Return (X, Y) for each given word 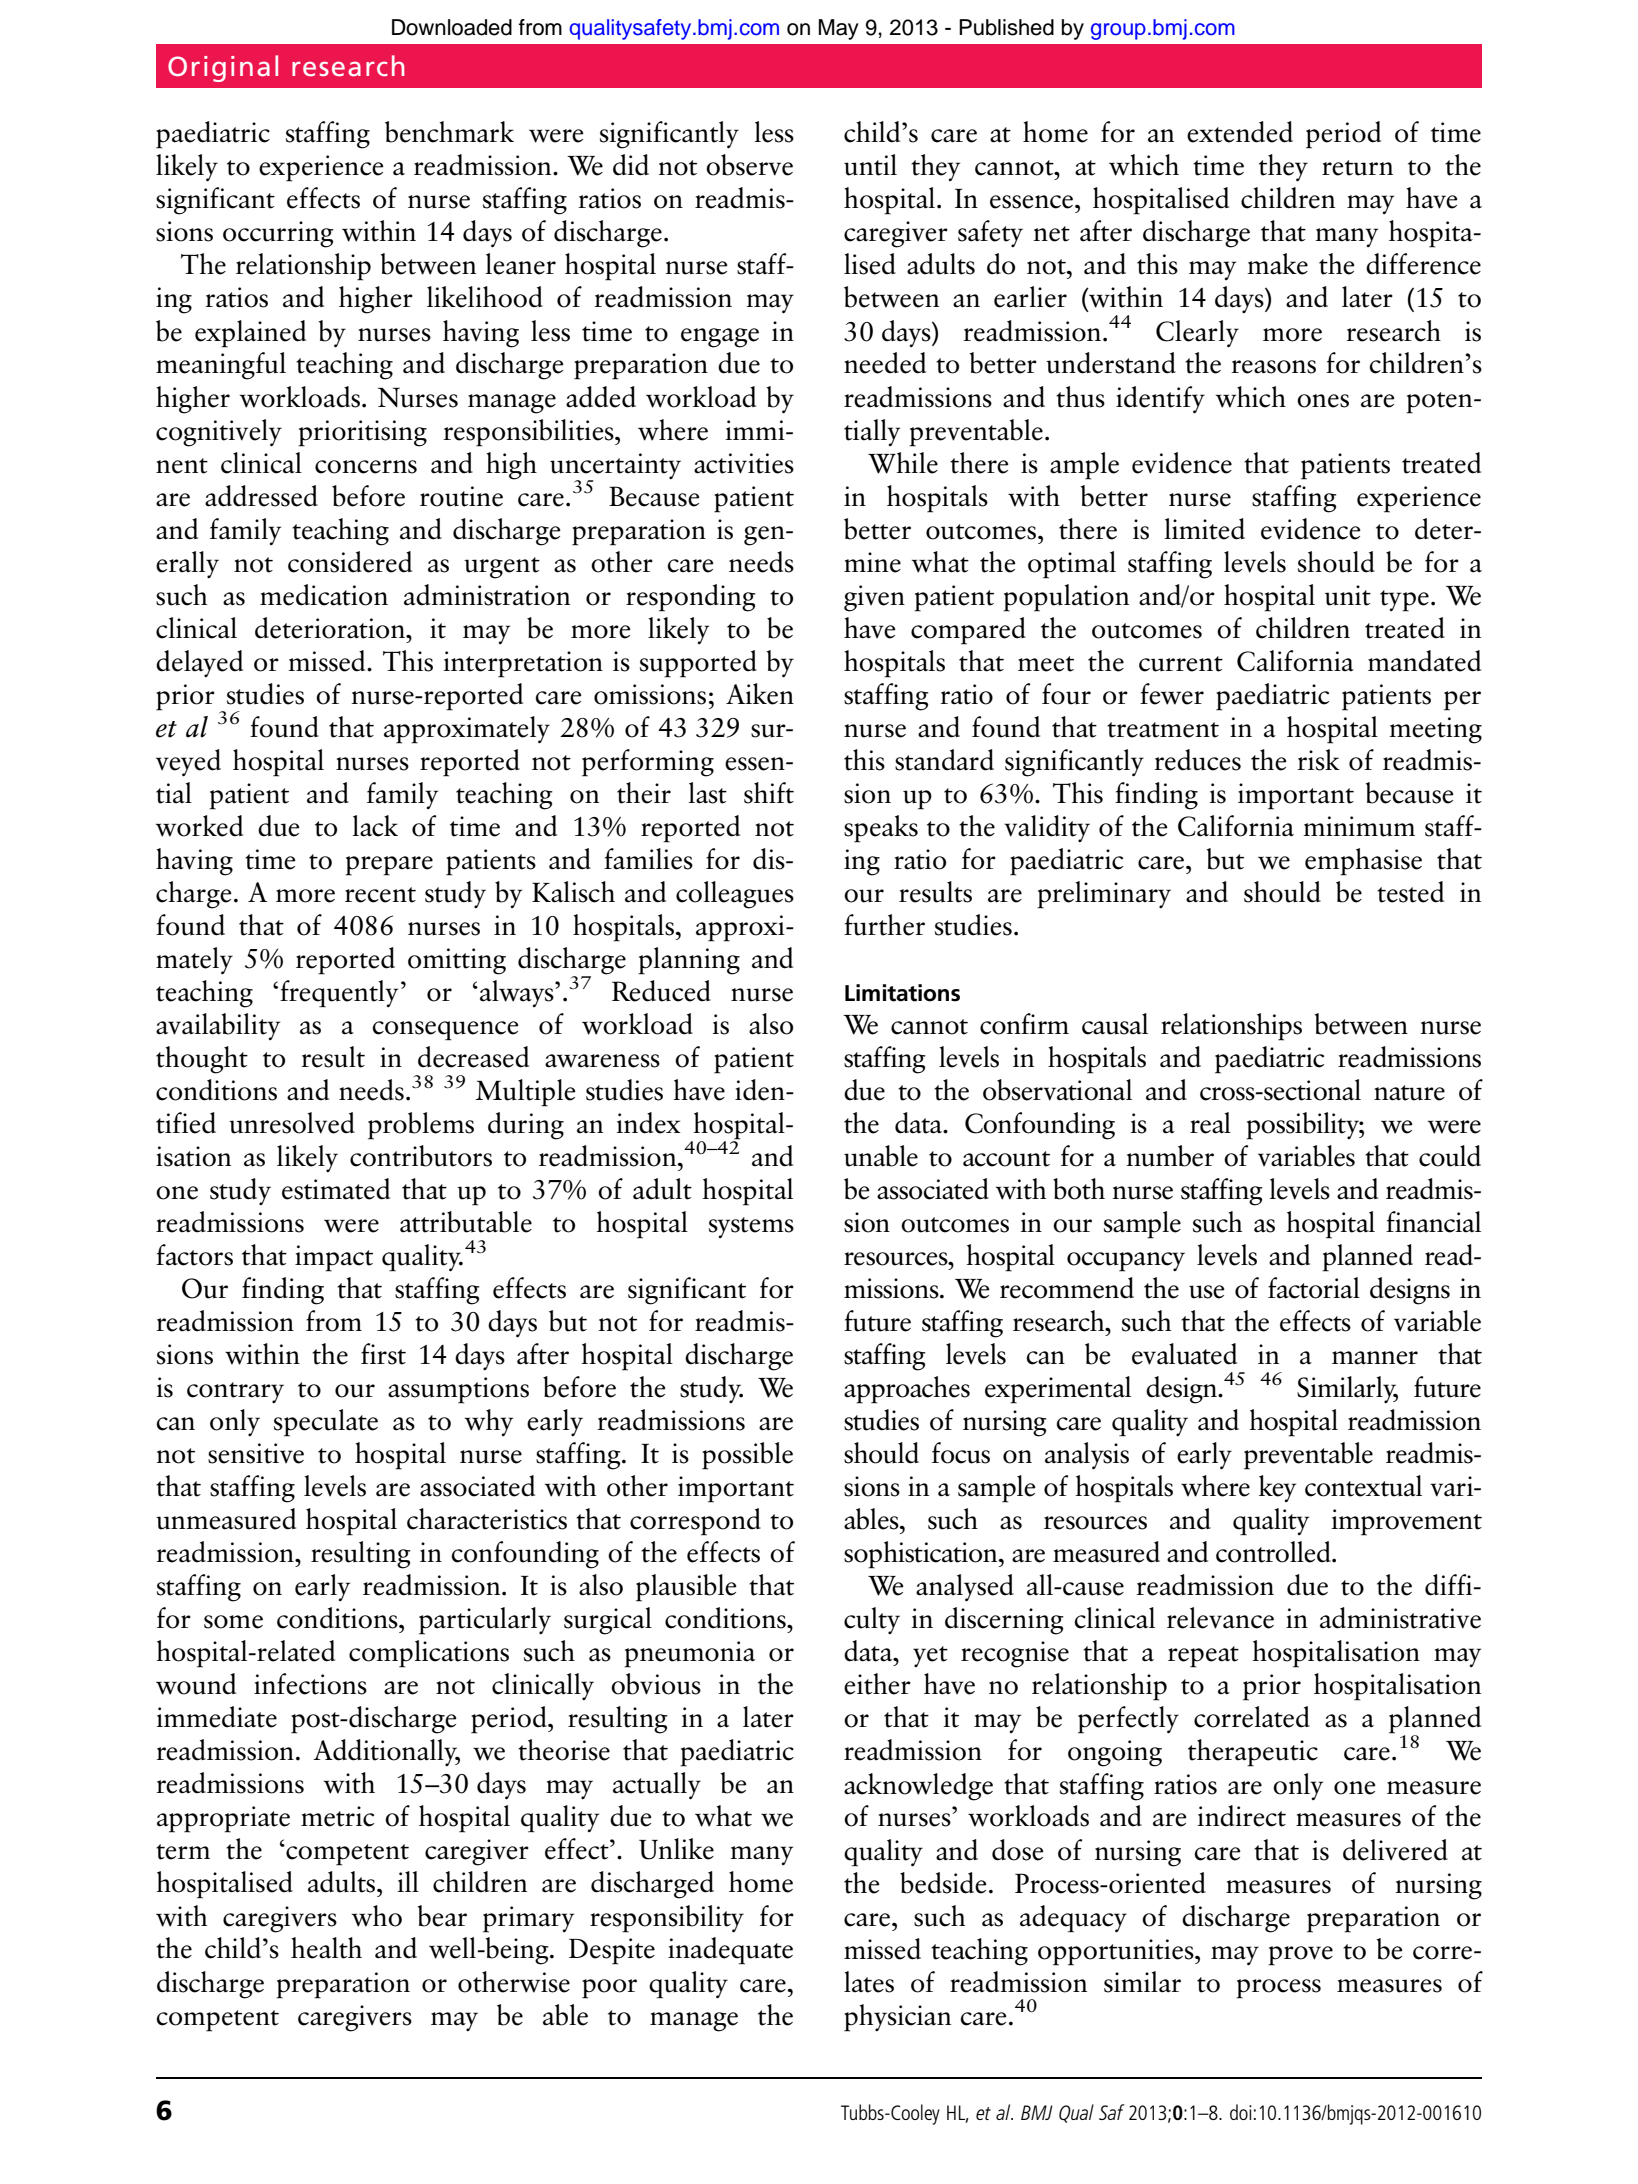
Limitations (902, 993)
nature (1409, 1093)
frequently (339, 993)
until (870, 165)
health (326, 1948)
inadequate (730, 1950)
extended (1240, 132)
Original (223, 68)
